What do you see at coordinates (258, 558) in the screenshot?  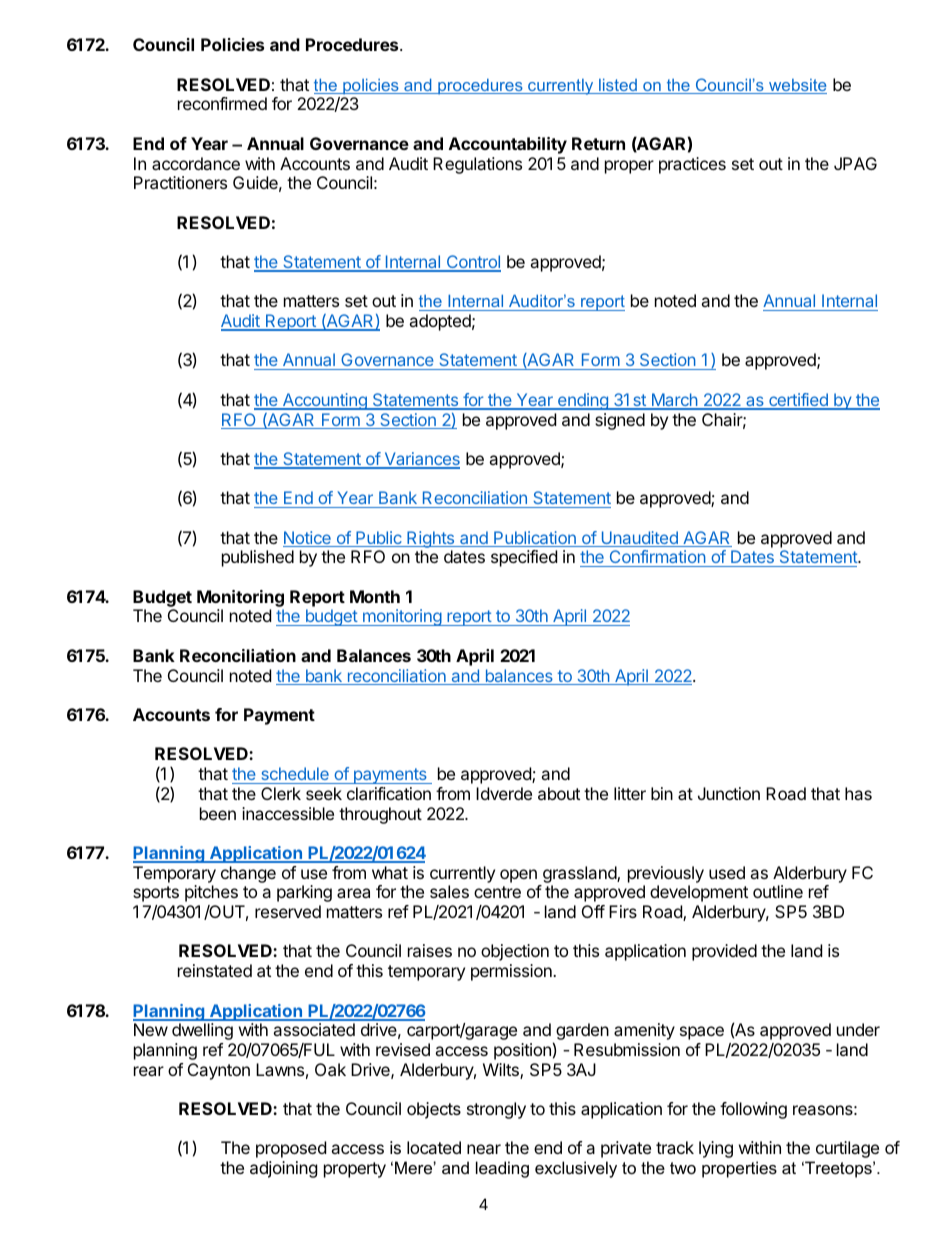 I see `published` at bounding box center [258, 558].
